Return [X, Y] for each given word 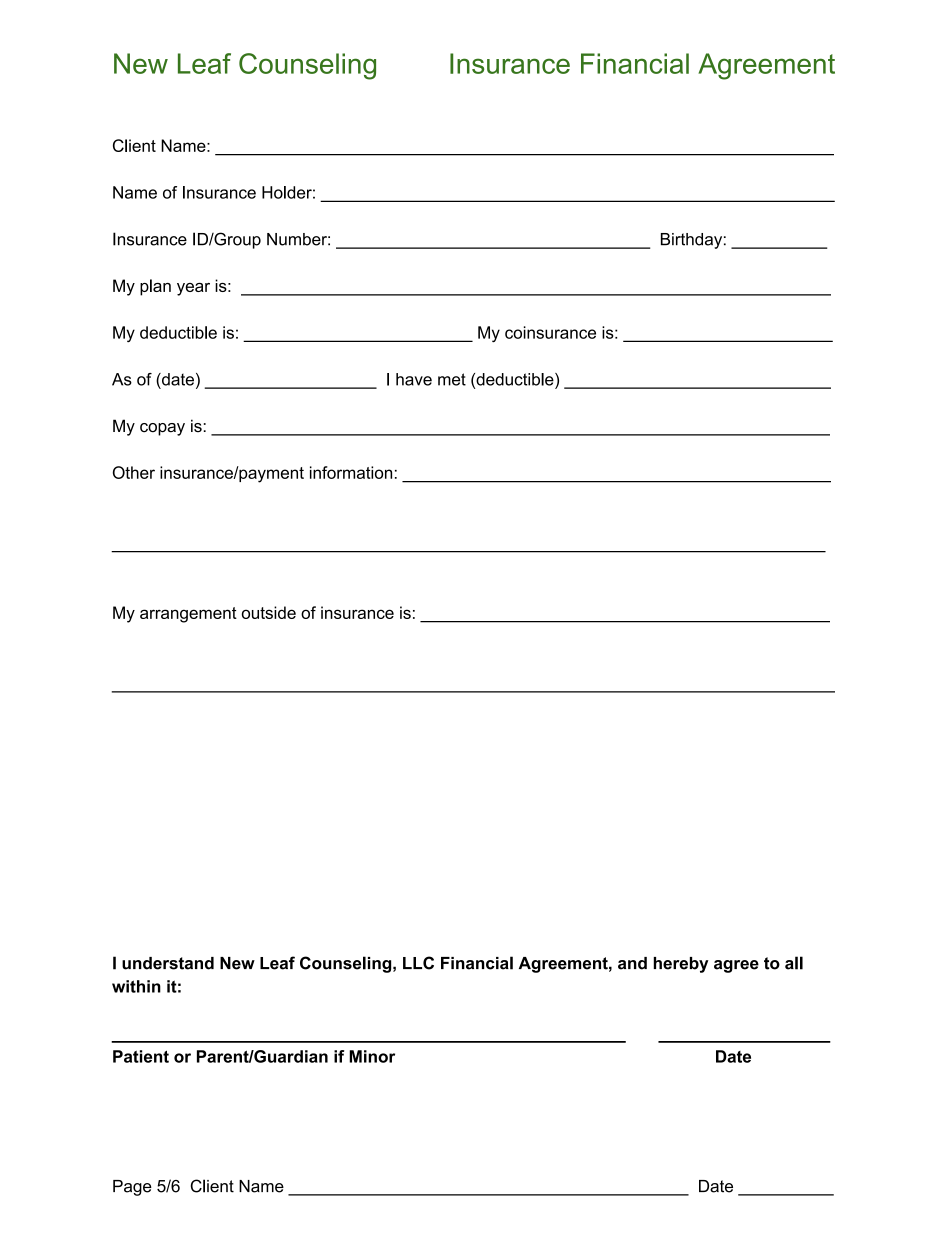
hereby [680, 965]
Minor [372, 1056]
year [193, 289]
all [794, 963]
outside [269, 612]
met [452, 379]
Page [132, 1188]
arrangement [188, 615]
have [414, 379]
